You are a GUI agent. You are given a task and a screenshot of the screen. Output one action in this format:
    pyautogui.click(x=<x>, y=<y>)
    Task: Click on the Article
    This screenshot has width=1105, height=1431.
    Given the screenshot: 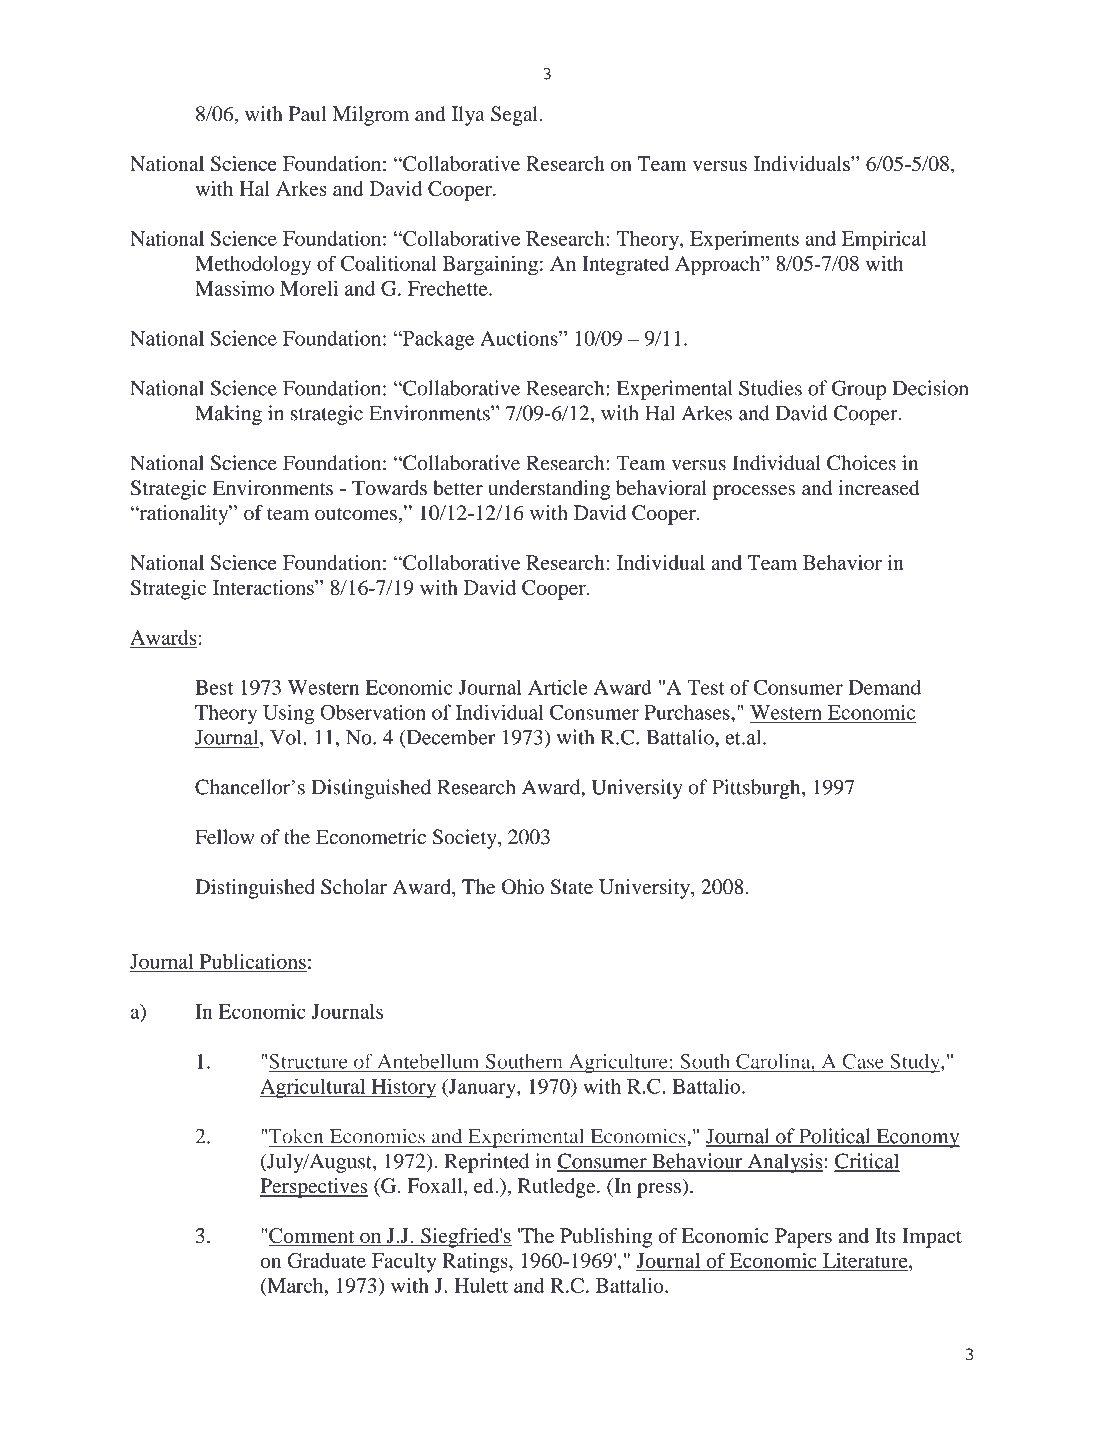 What is the action you would take?
    pyautogui.click(x=558, y=687)
